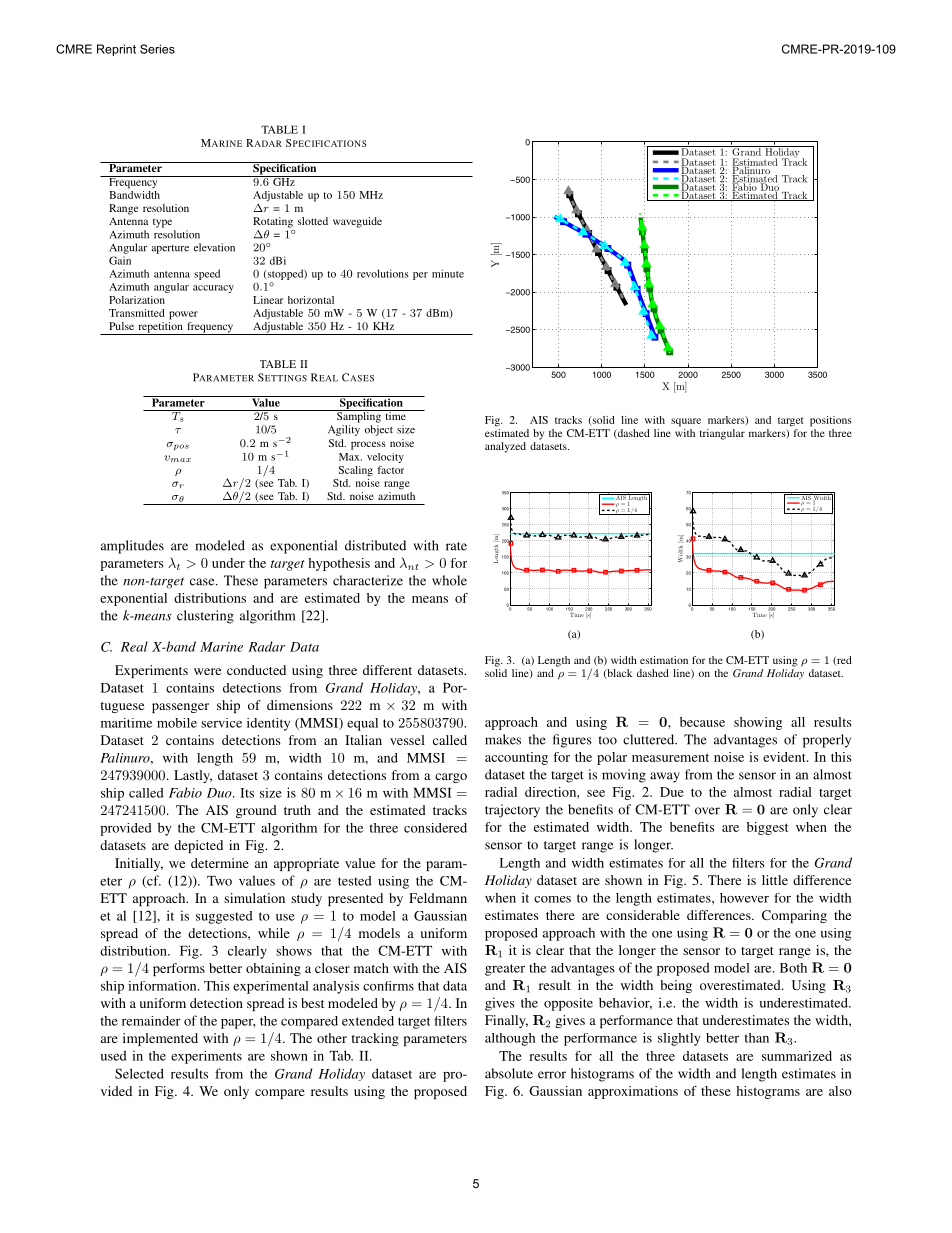 This screenshot has width=952, height=1233. What do you see at coordinates (686, 422) in the screenshot?
I see `square` at bounding box center [686, 422].
